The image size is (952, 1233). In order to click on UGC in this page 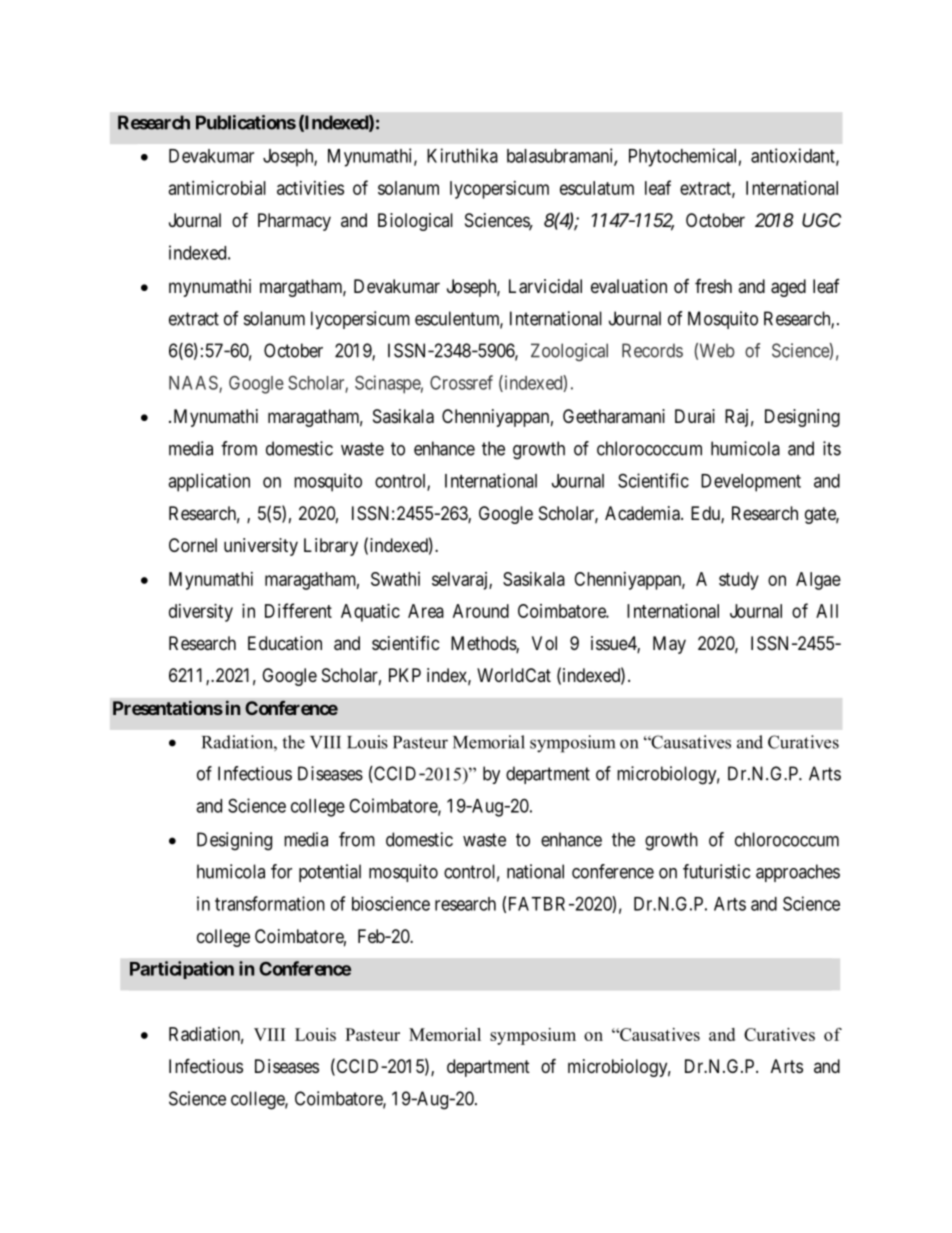, I will do `click(821, 220)`.
